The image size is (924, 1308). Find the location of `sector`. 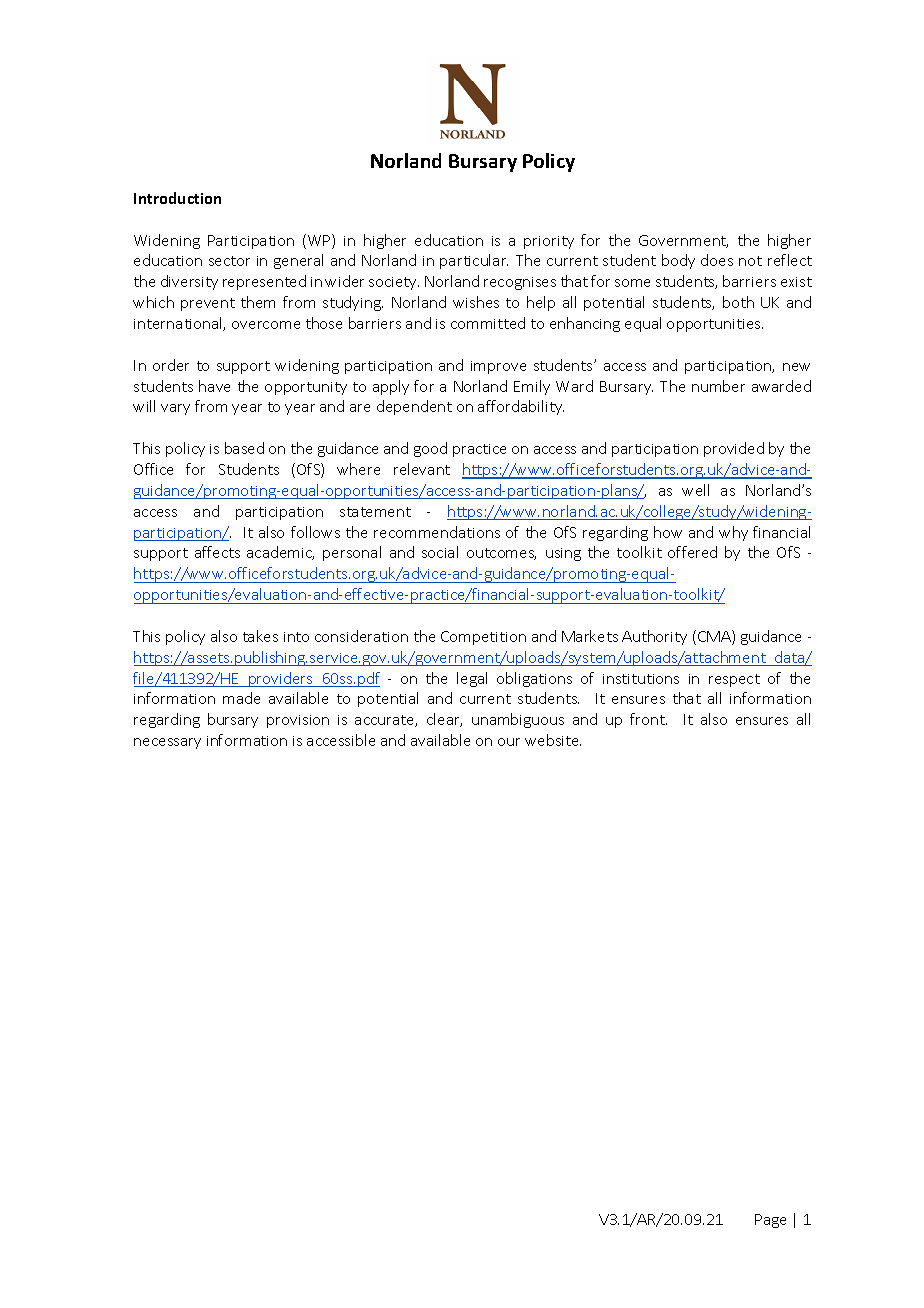

sector is located at coordinates (229, 261).
